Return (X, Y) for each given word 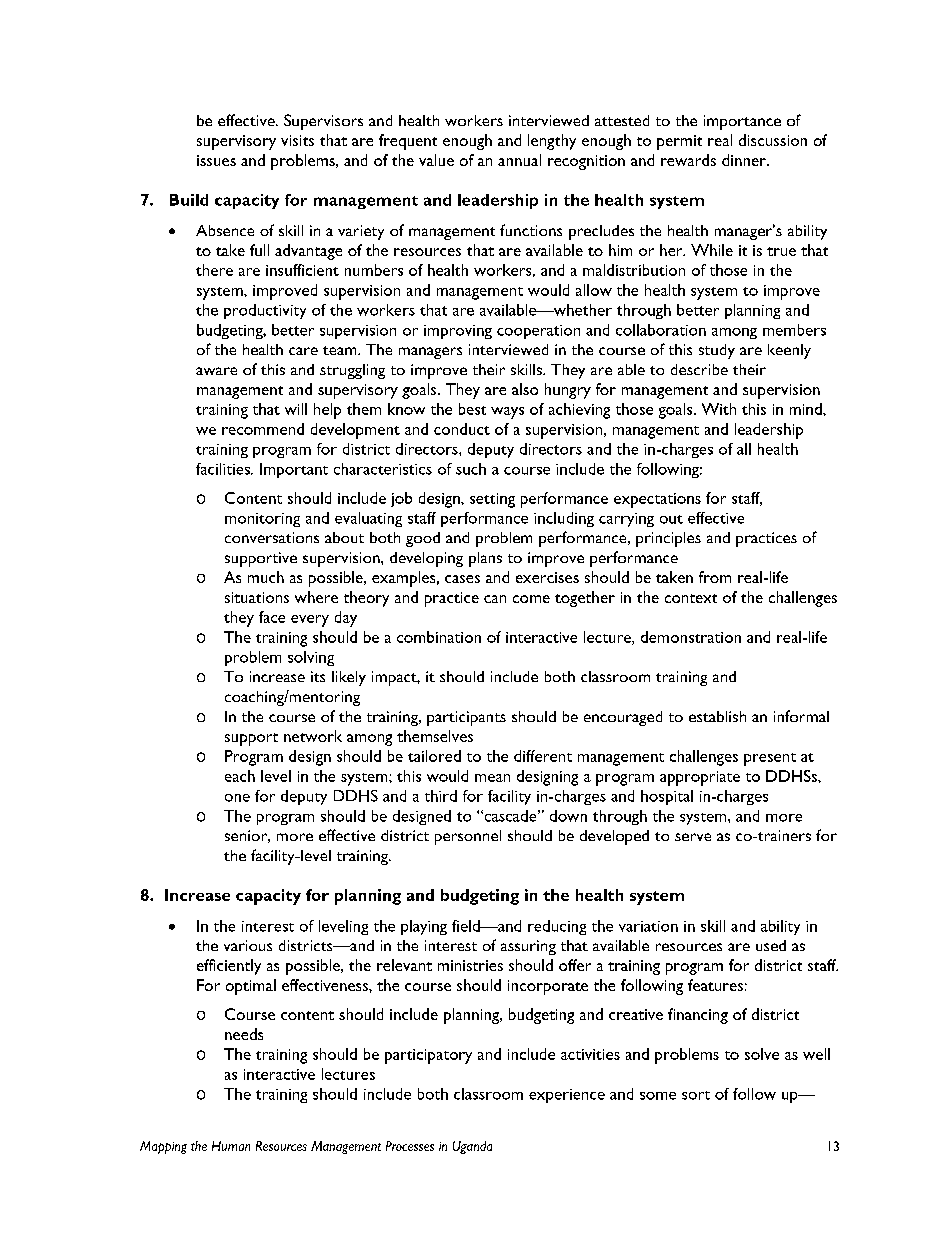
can (495, 599)
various (248, 945)
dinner (745, 160)
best (472, 409)
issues (216, 160)
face (272, 617)
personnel (468, 837)
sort (696, 1095)
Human (231, 1146)
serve (693, 837)
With (719, 409)
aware (216, 371)
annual (519, 160)
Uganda (472, 1147)
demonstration (691, 637)
